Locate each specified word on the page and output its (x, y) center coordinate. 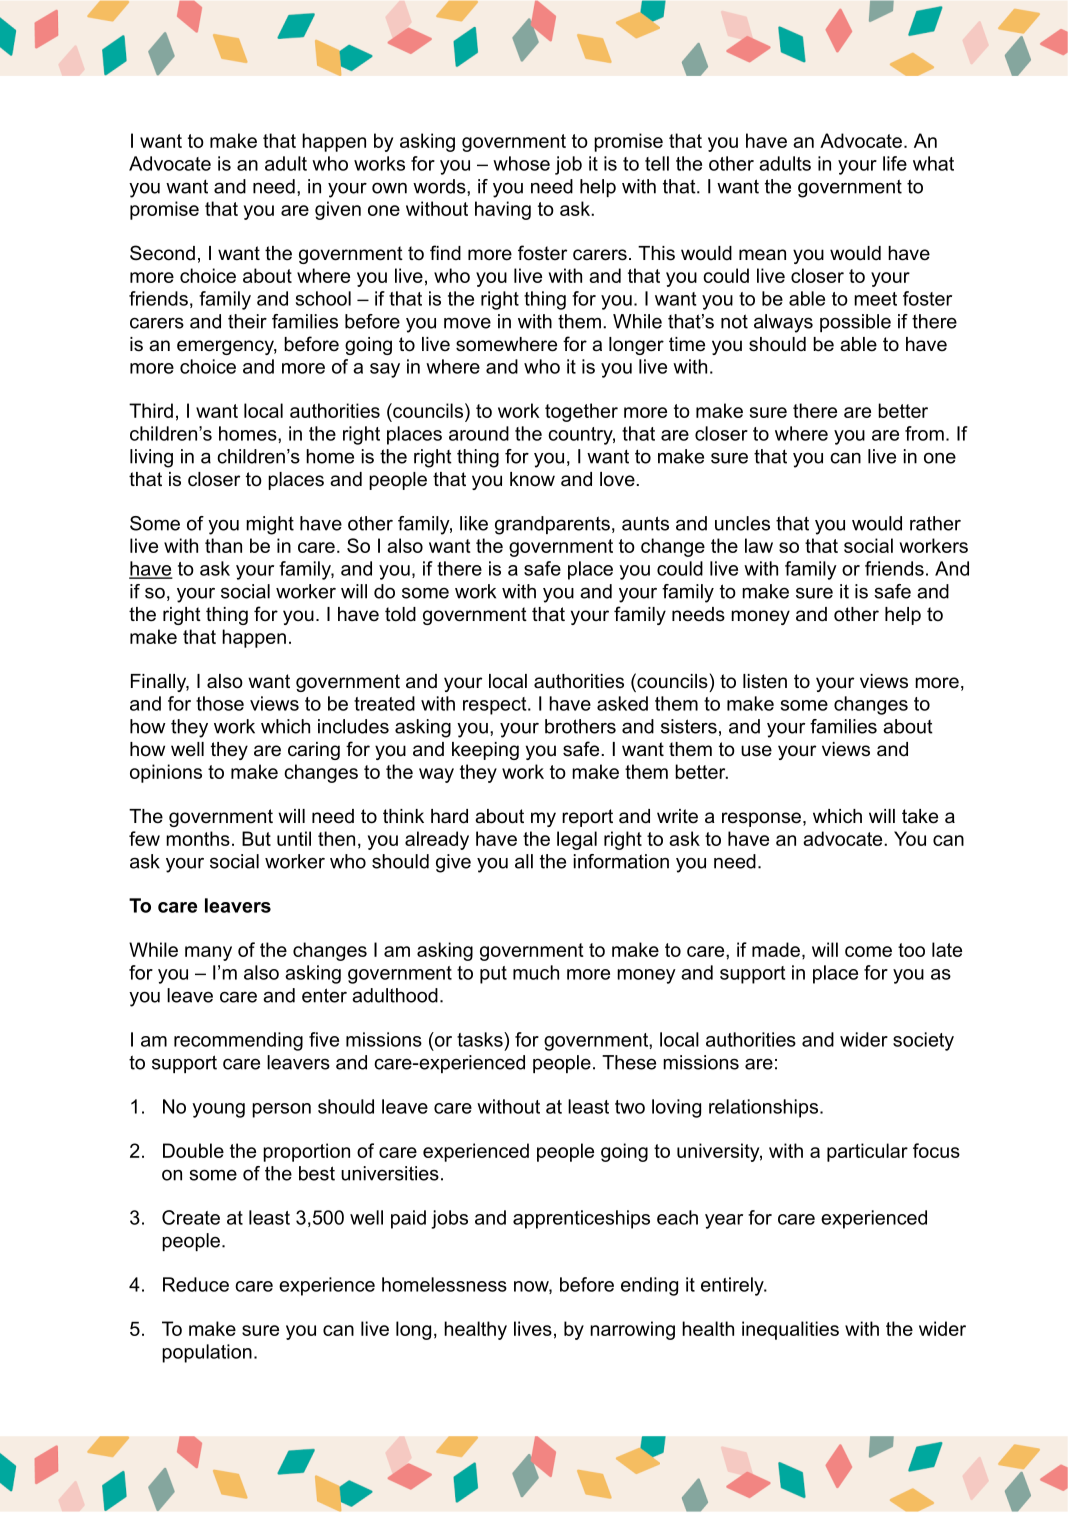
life (895, 163)
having (503, 210)
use (756, 751)
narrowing (632, 1330)
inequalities (790, 1330)
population (207, 1353)
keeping (485, 751)
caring (314, 751)
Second (162, 253)
